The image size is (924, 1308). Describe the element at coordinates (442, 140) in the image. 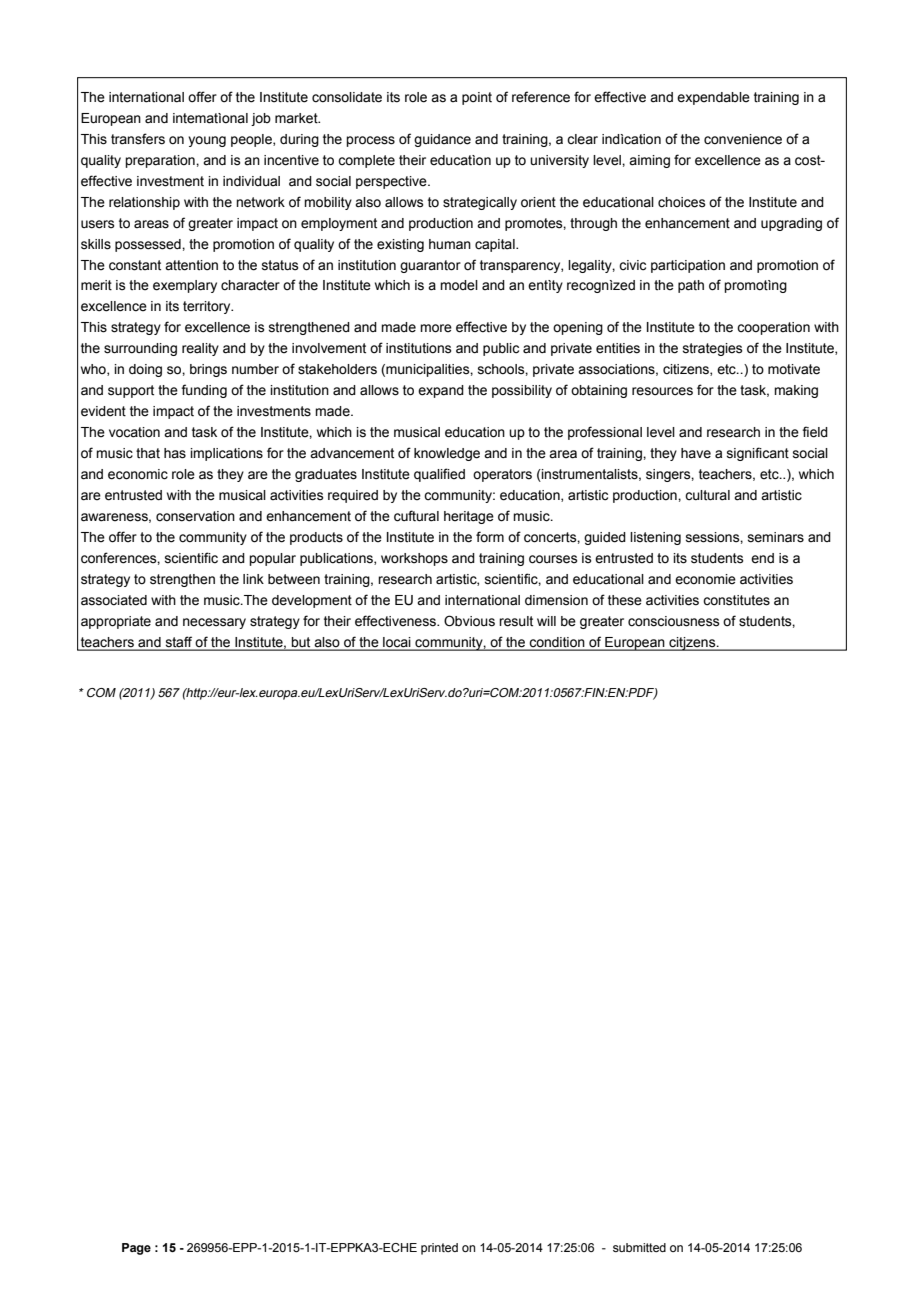

I see `guidance` at that location.
